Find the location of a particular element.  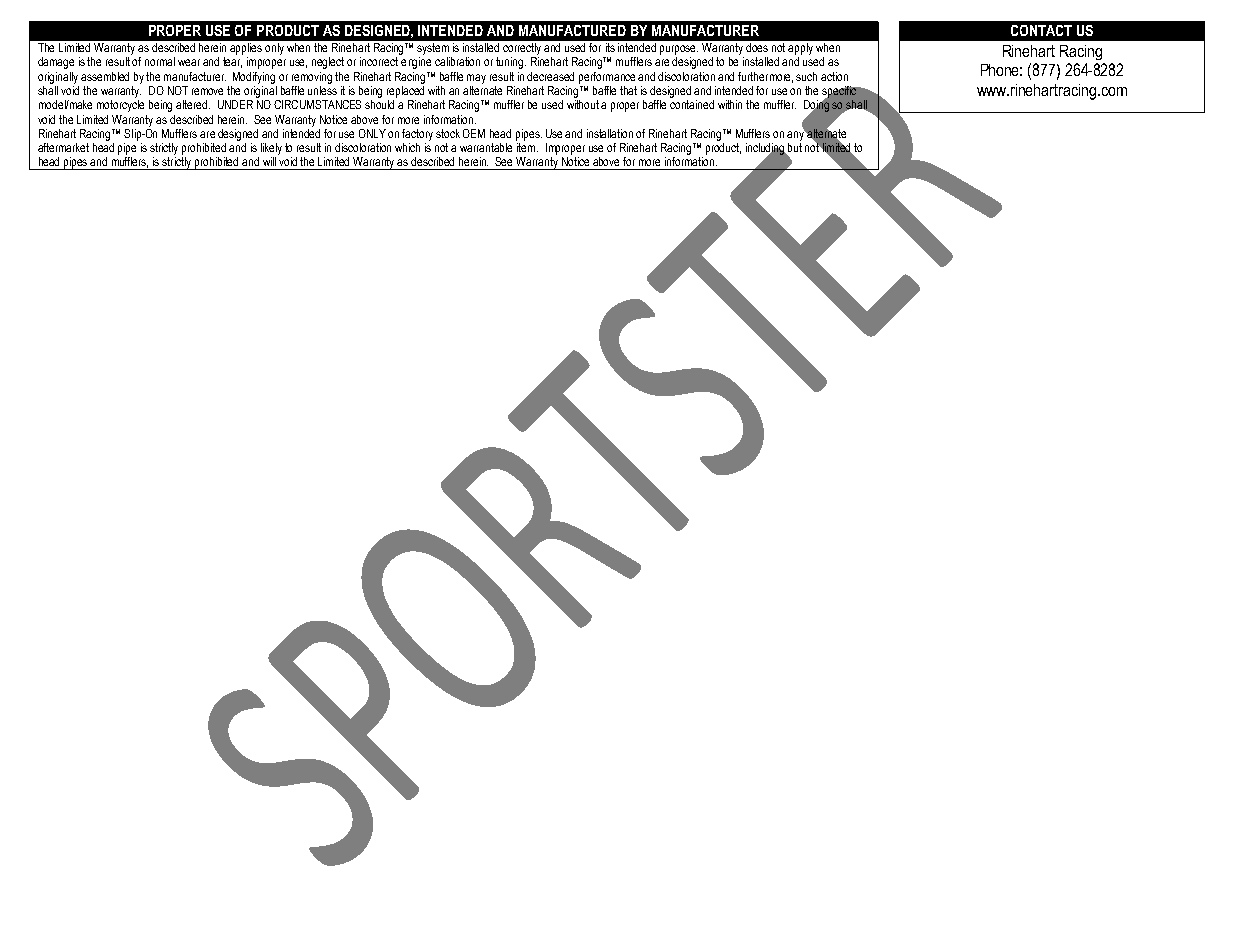

CONTACT is located at coordinates (1041, 30).
